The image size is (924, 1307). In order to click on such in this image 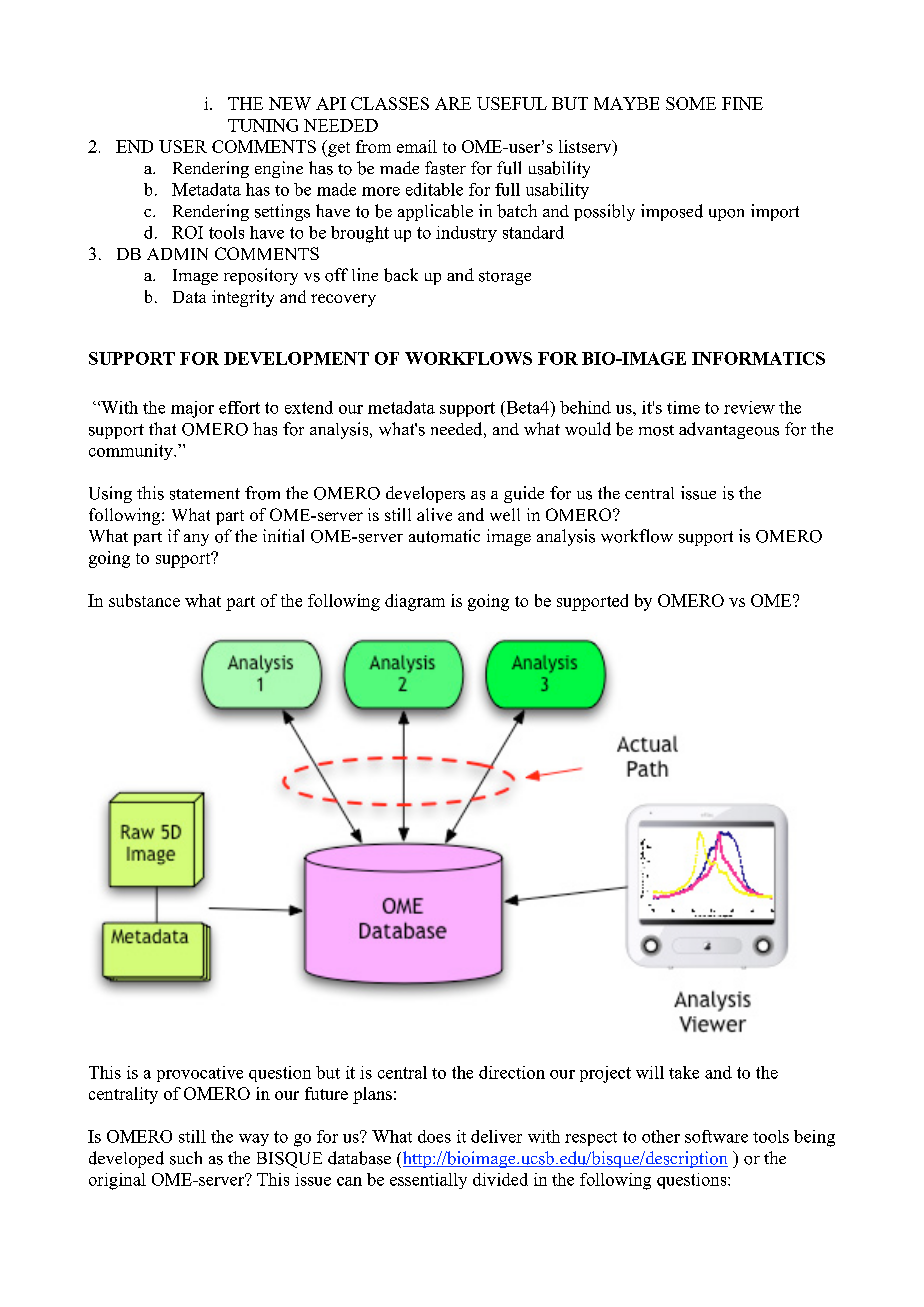, I will do `click(186, 1158)`.
